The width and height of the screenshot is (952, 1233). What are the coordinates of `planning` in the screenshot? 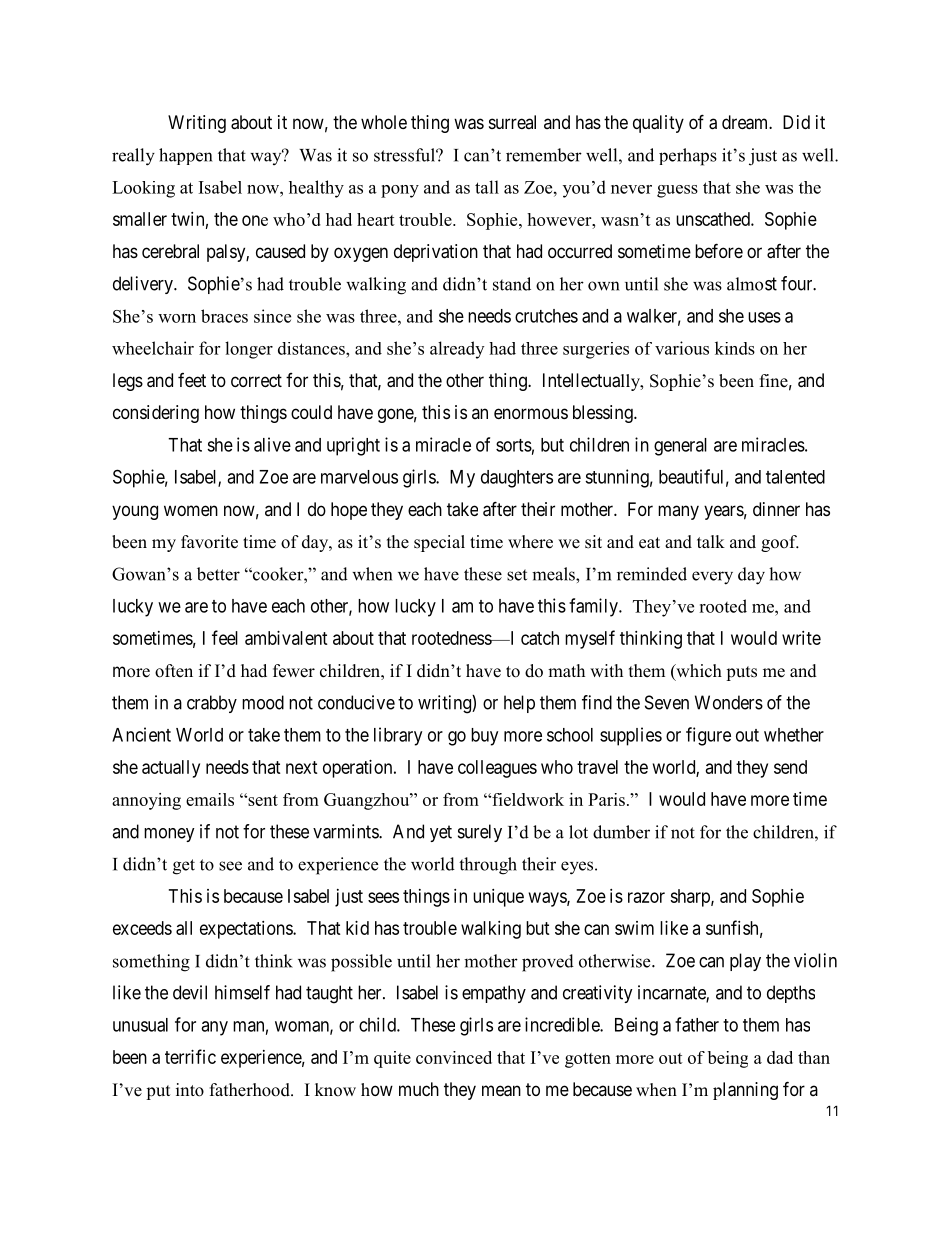 It's located at (745, 1091).
